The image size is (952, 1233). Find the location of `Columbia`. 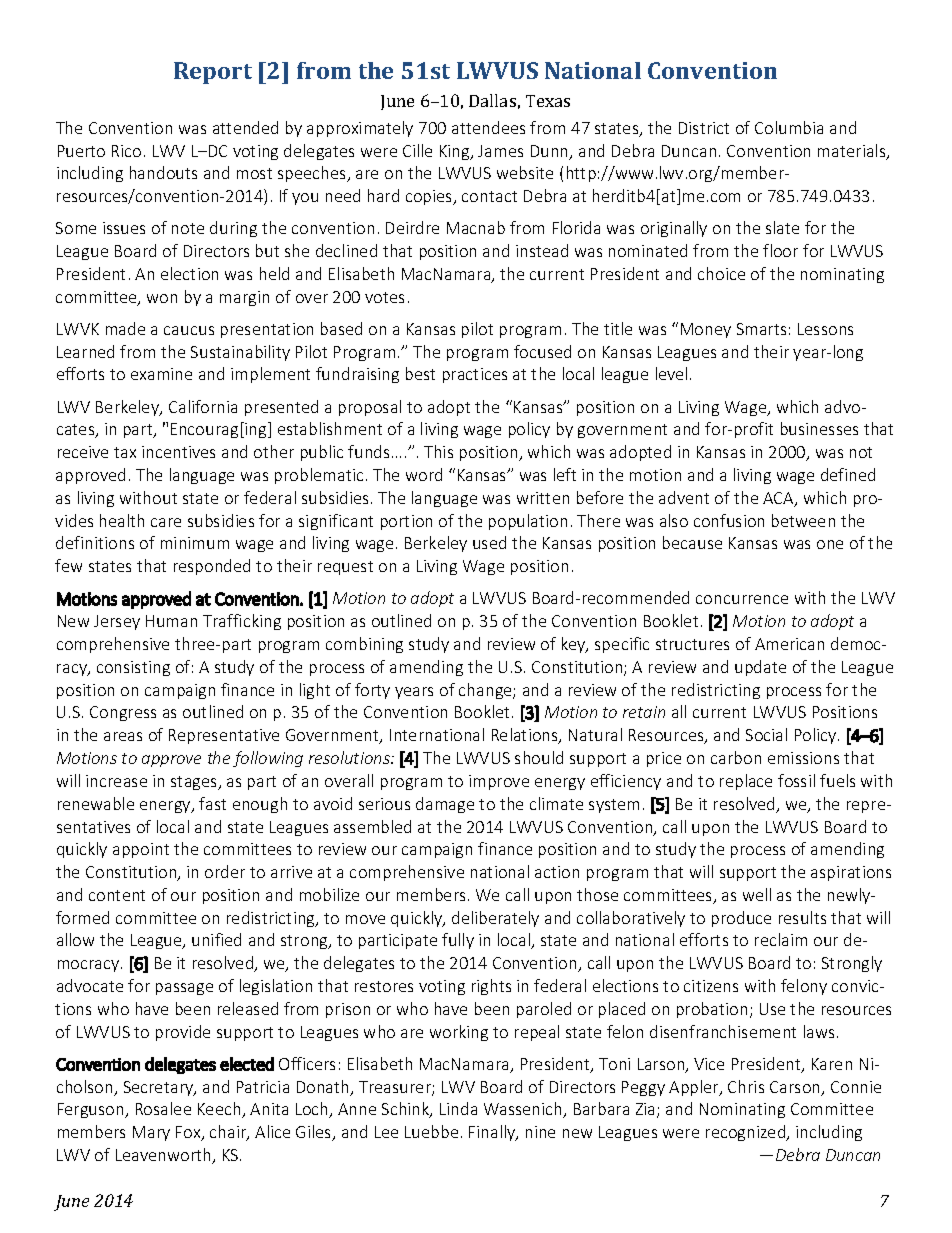

Columbia is located at coordinates (789, 127).
